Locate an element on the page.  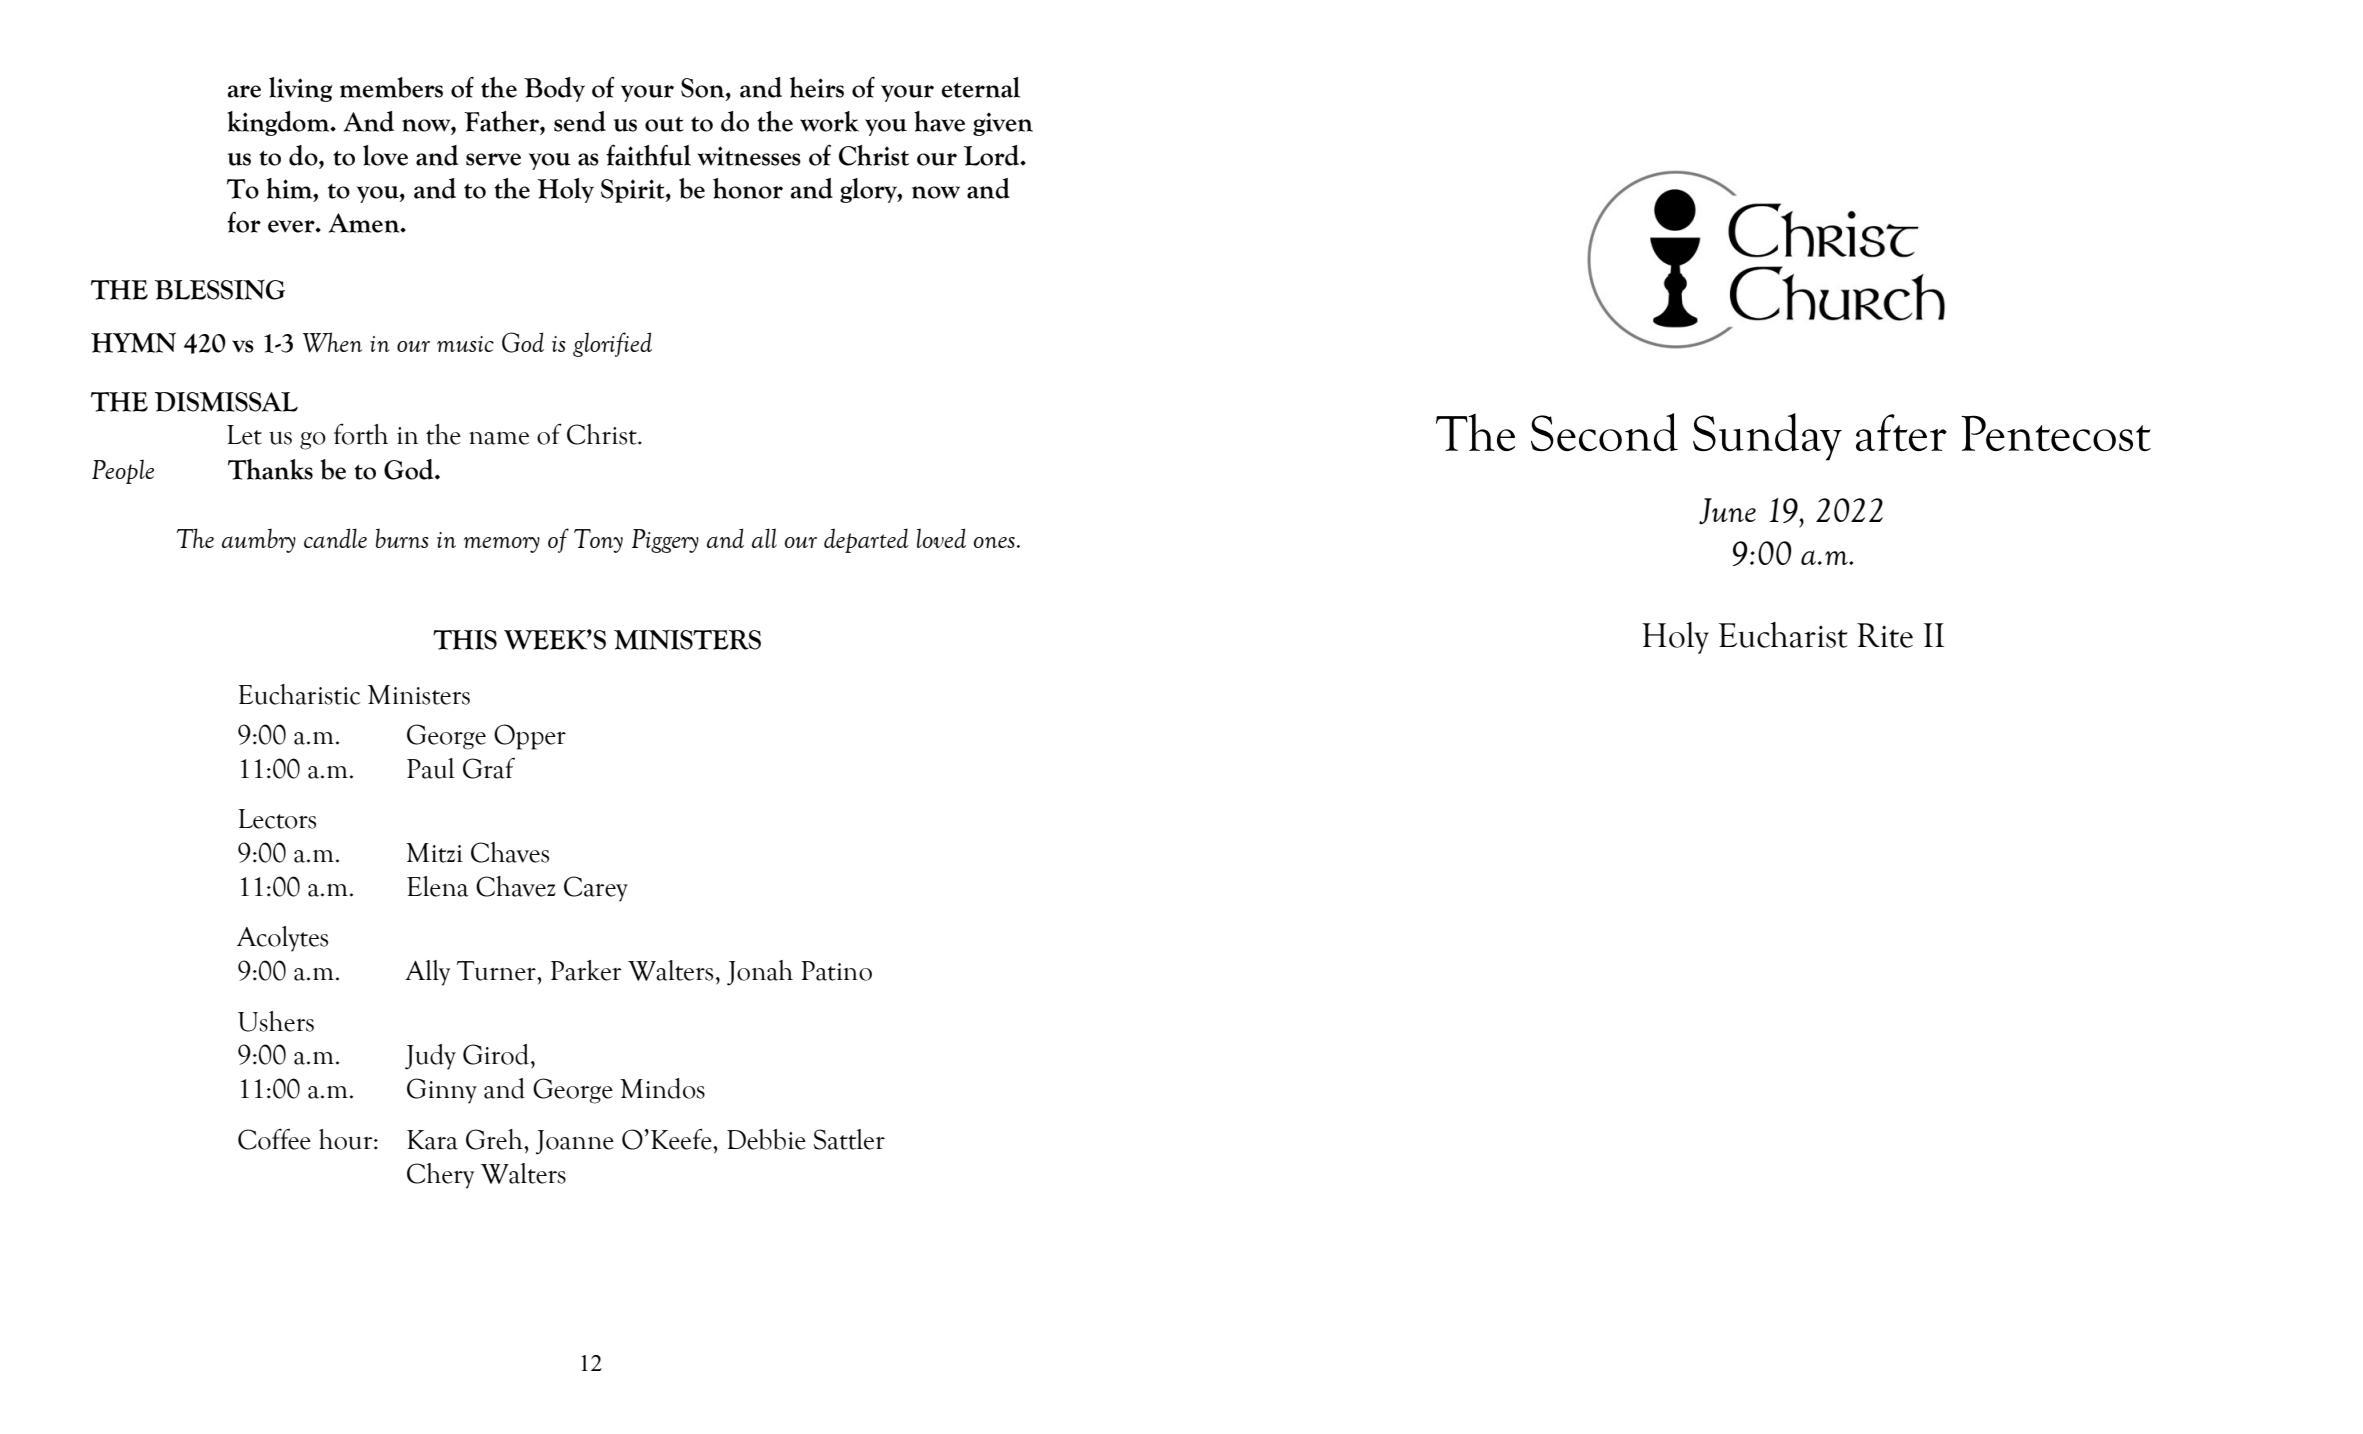
glorified is located at coordinates (612, 344).
